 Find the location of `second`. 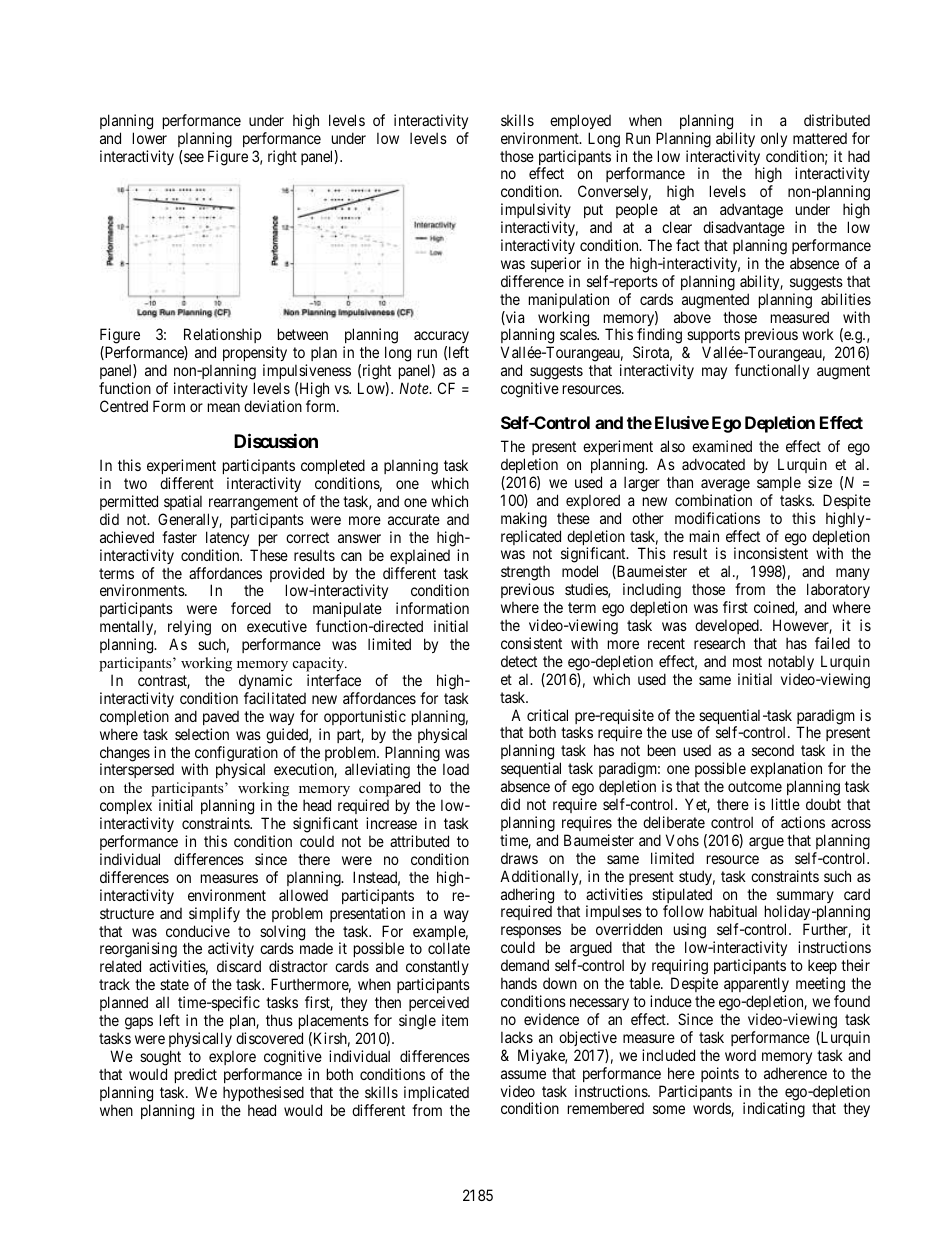

second is located at coordinates (773, 750).
